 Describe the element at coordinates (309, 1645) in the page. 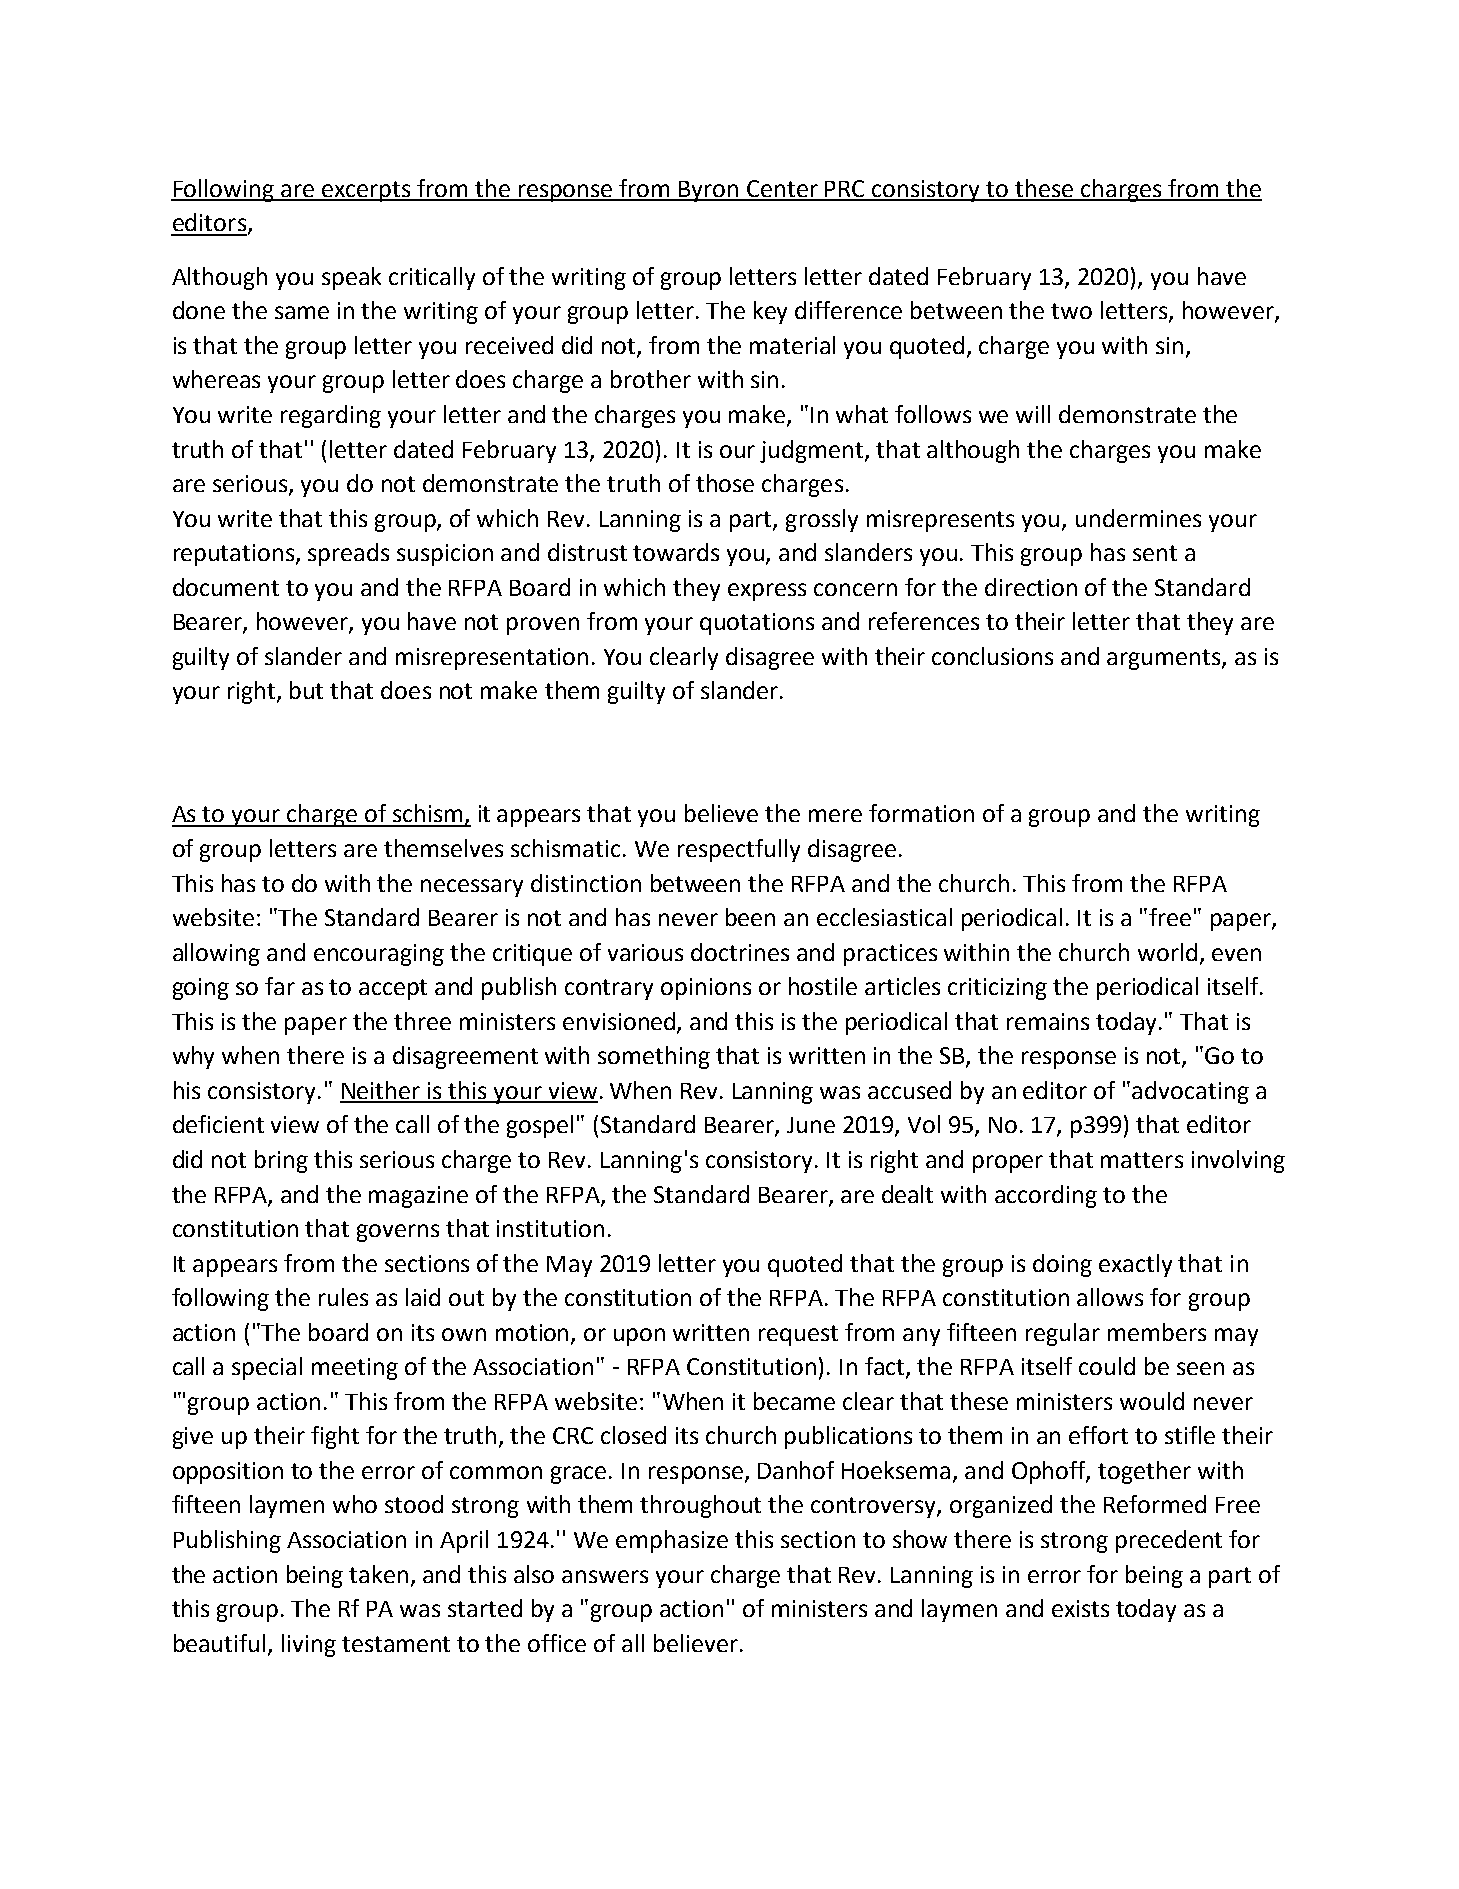

I see `living` at that location.
